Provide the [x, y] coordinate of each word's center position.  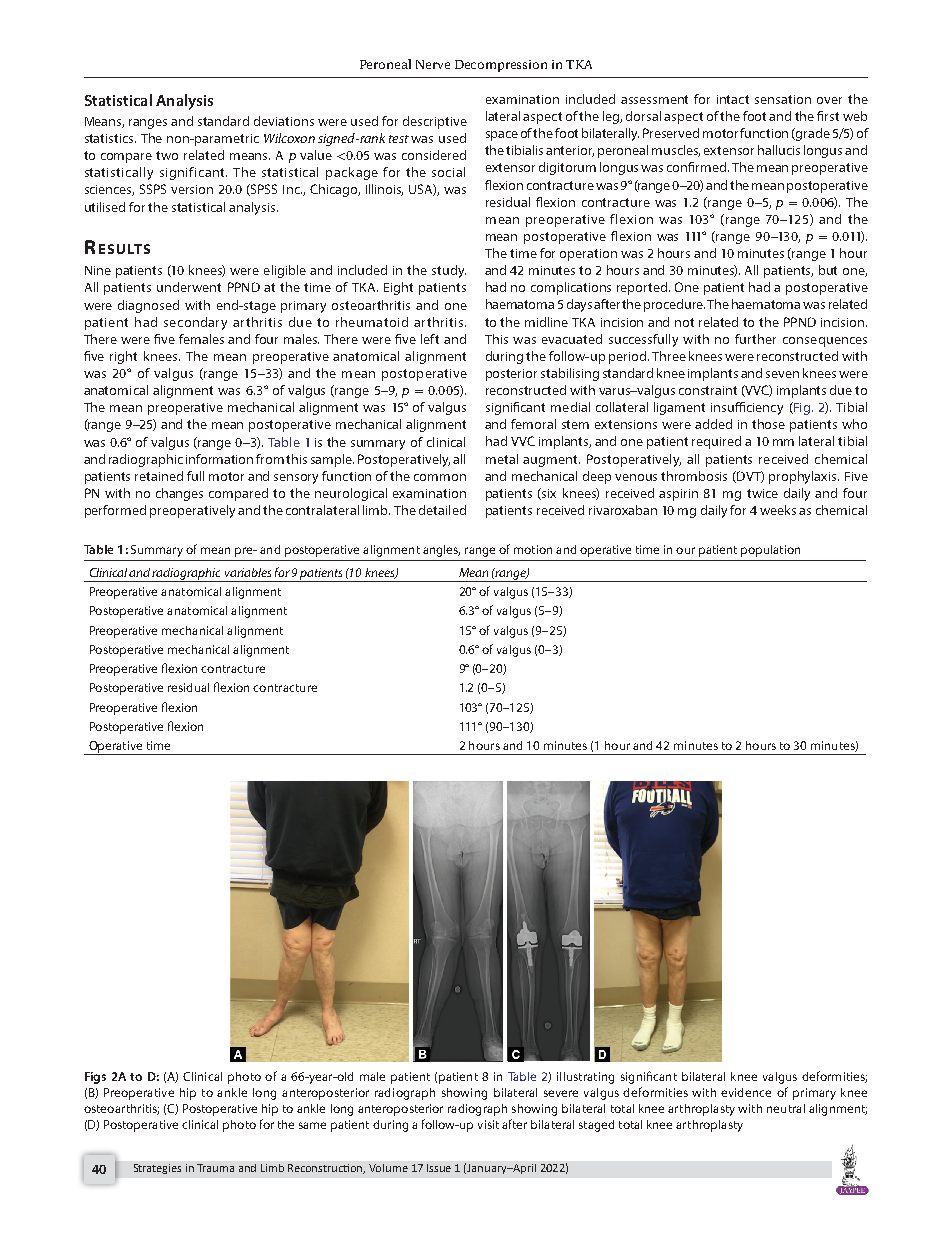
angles [441, 551]
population [770, 551]
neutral [786, 1108]
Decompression [501, 66]
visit [488, 1124]
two [167, 155]
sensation [783, 99]
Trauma [215, 1168]
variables [248, 572]
